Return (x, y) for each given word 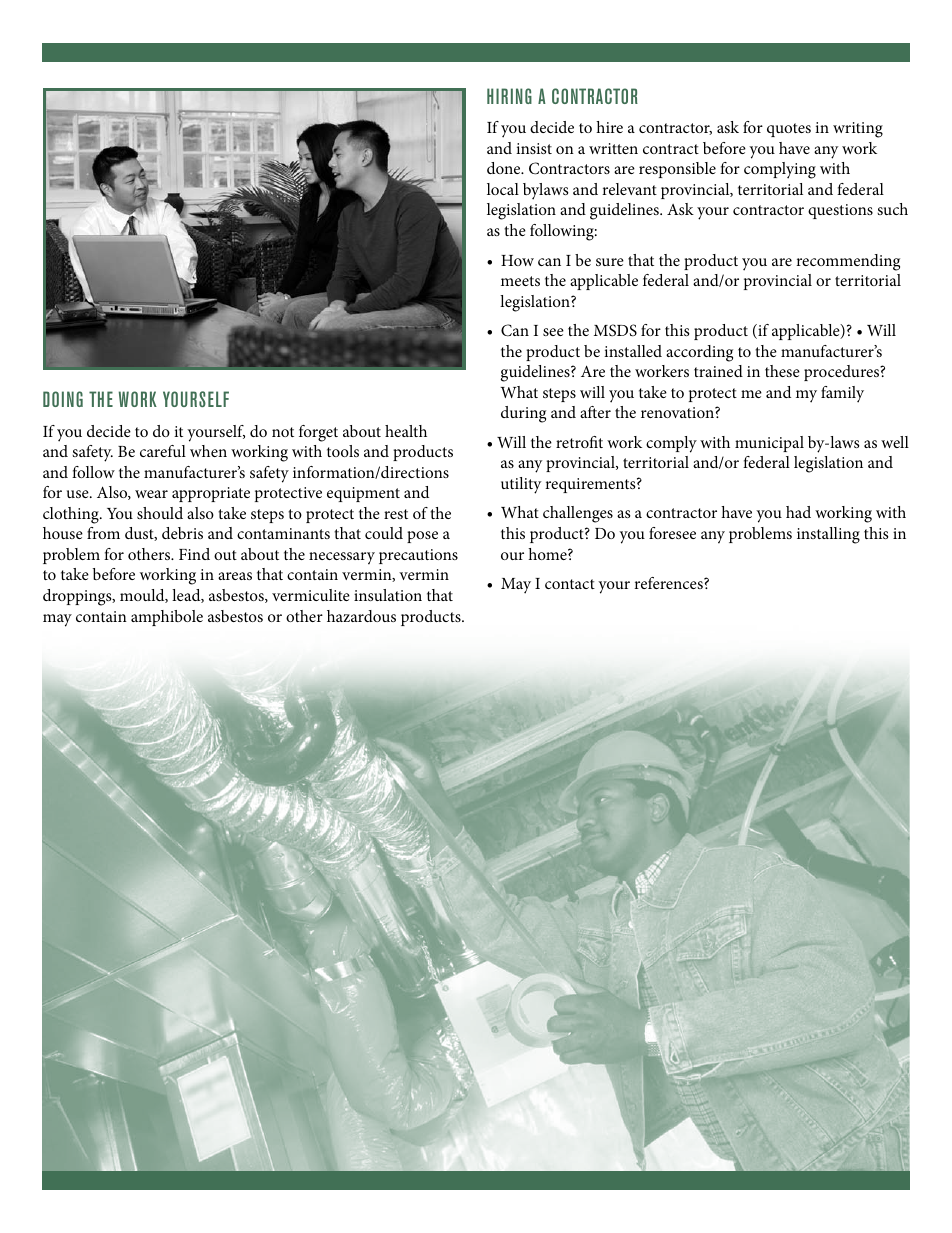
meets (520, 281)
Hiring (509, 96)
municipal (769, 444)
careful (163, 451)
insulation (388, 595)
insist (534, 148)
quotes (789, 130)
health (406, 431)
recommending (848, 262)
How (517, 260)
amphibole (167, 618)
